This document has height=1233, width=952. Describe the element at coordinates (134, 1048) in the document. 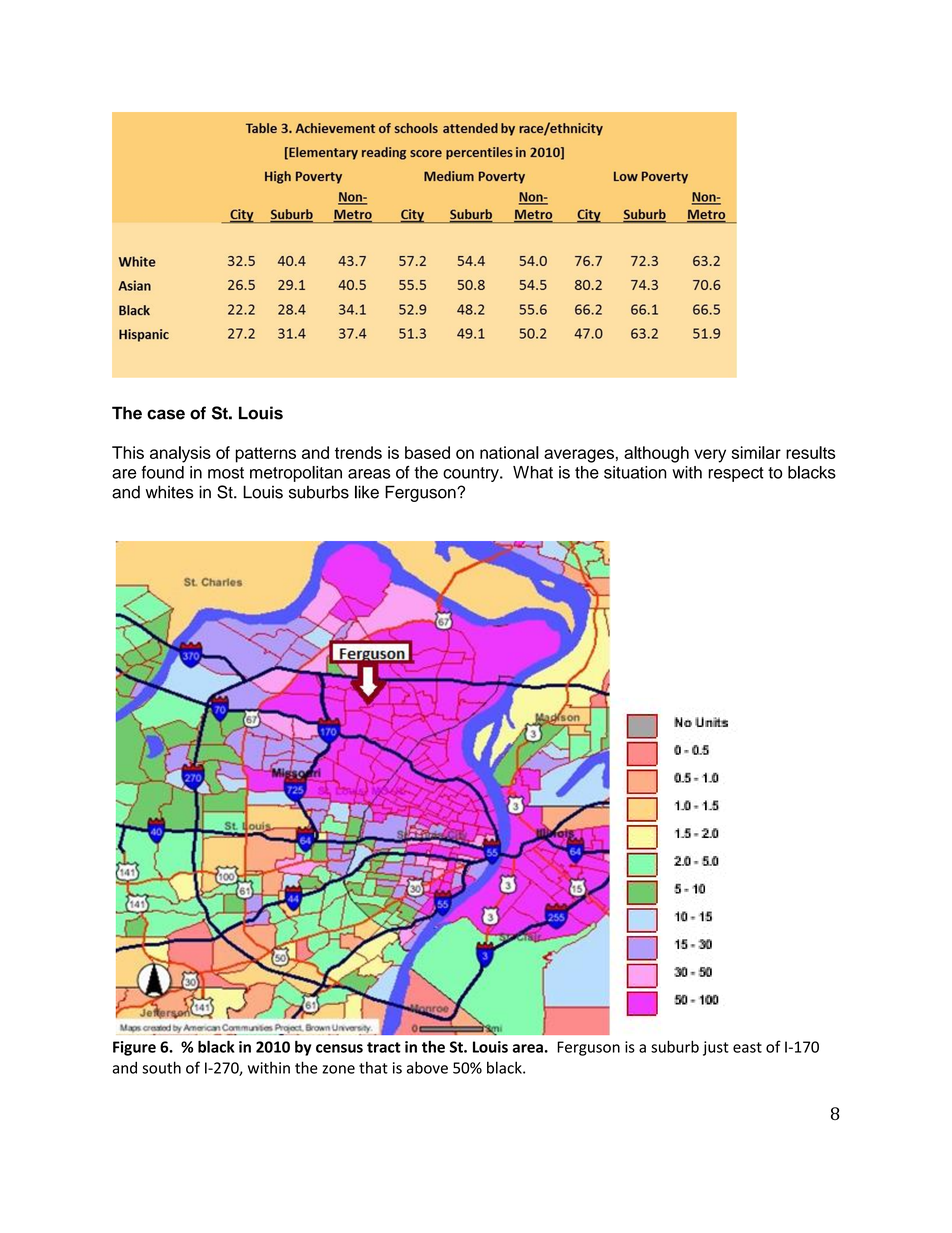

I see `Figure` at that location.
